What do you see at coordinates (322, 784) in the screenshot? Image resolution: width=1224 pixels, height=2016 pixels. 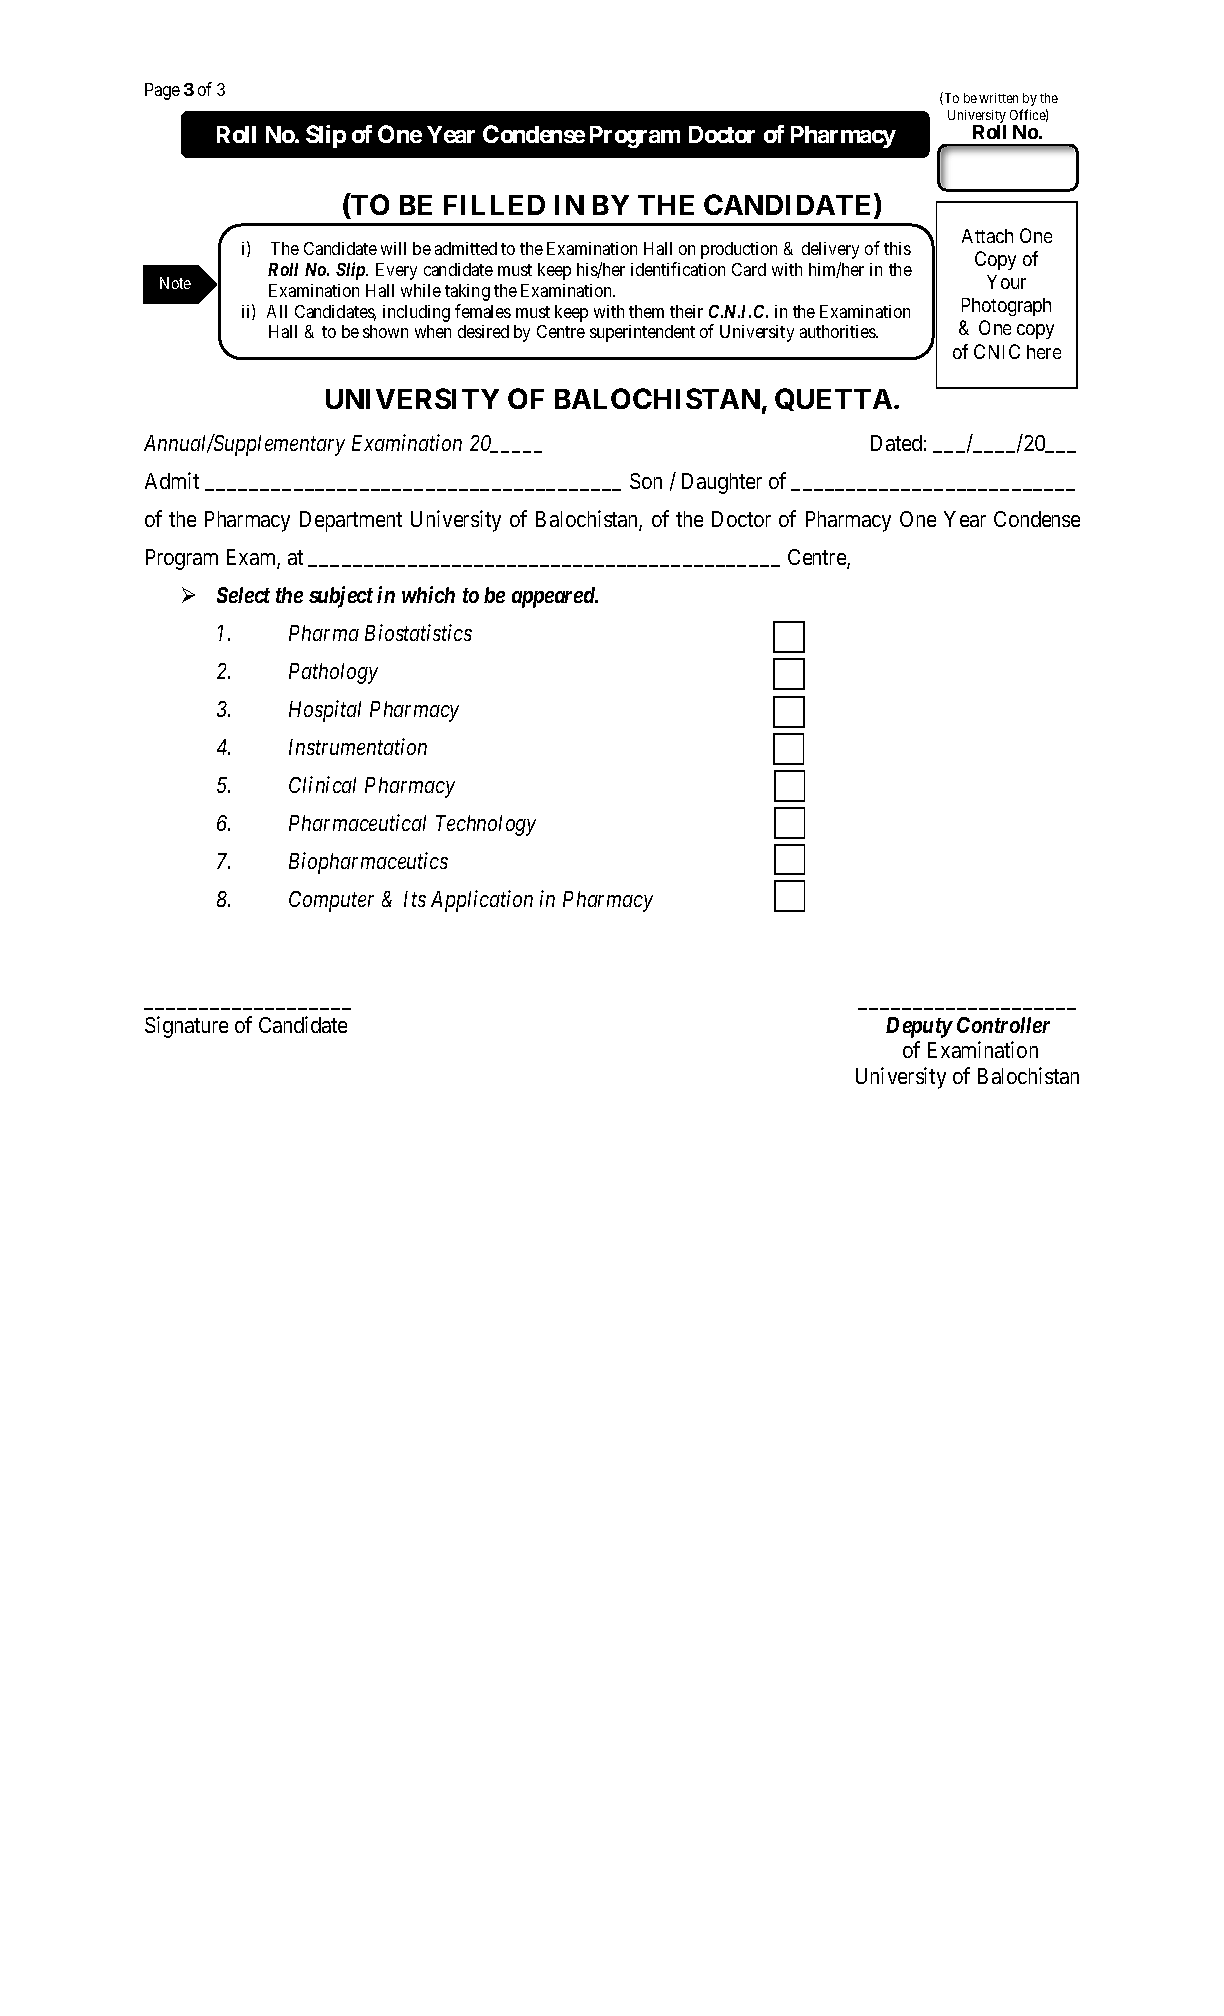 I see `Clinical` at bounding box center [322, 784].
